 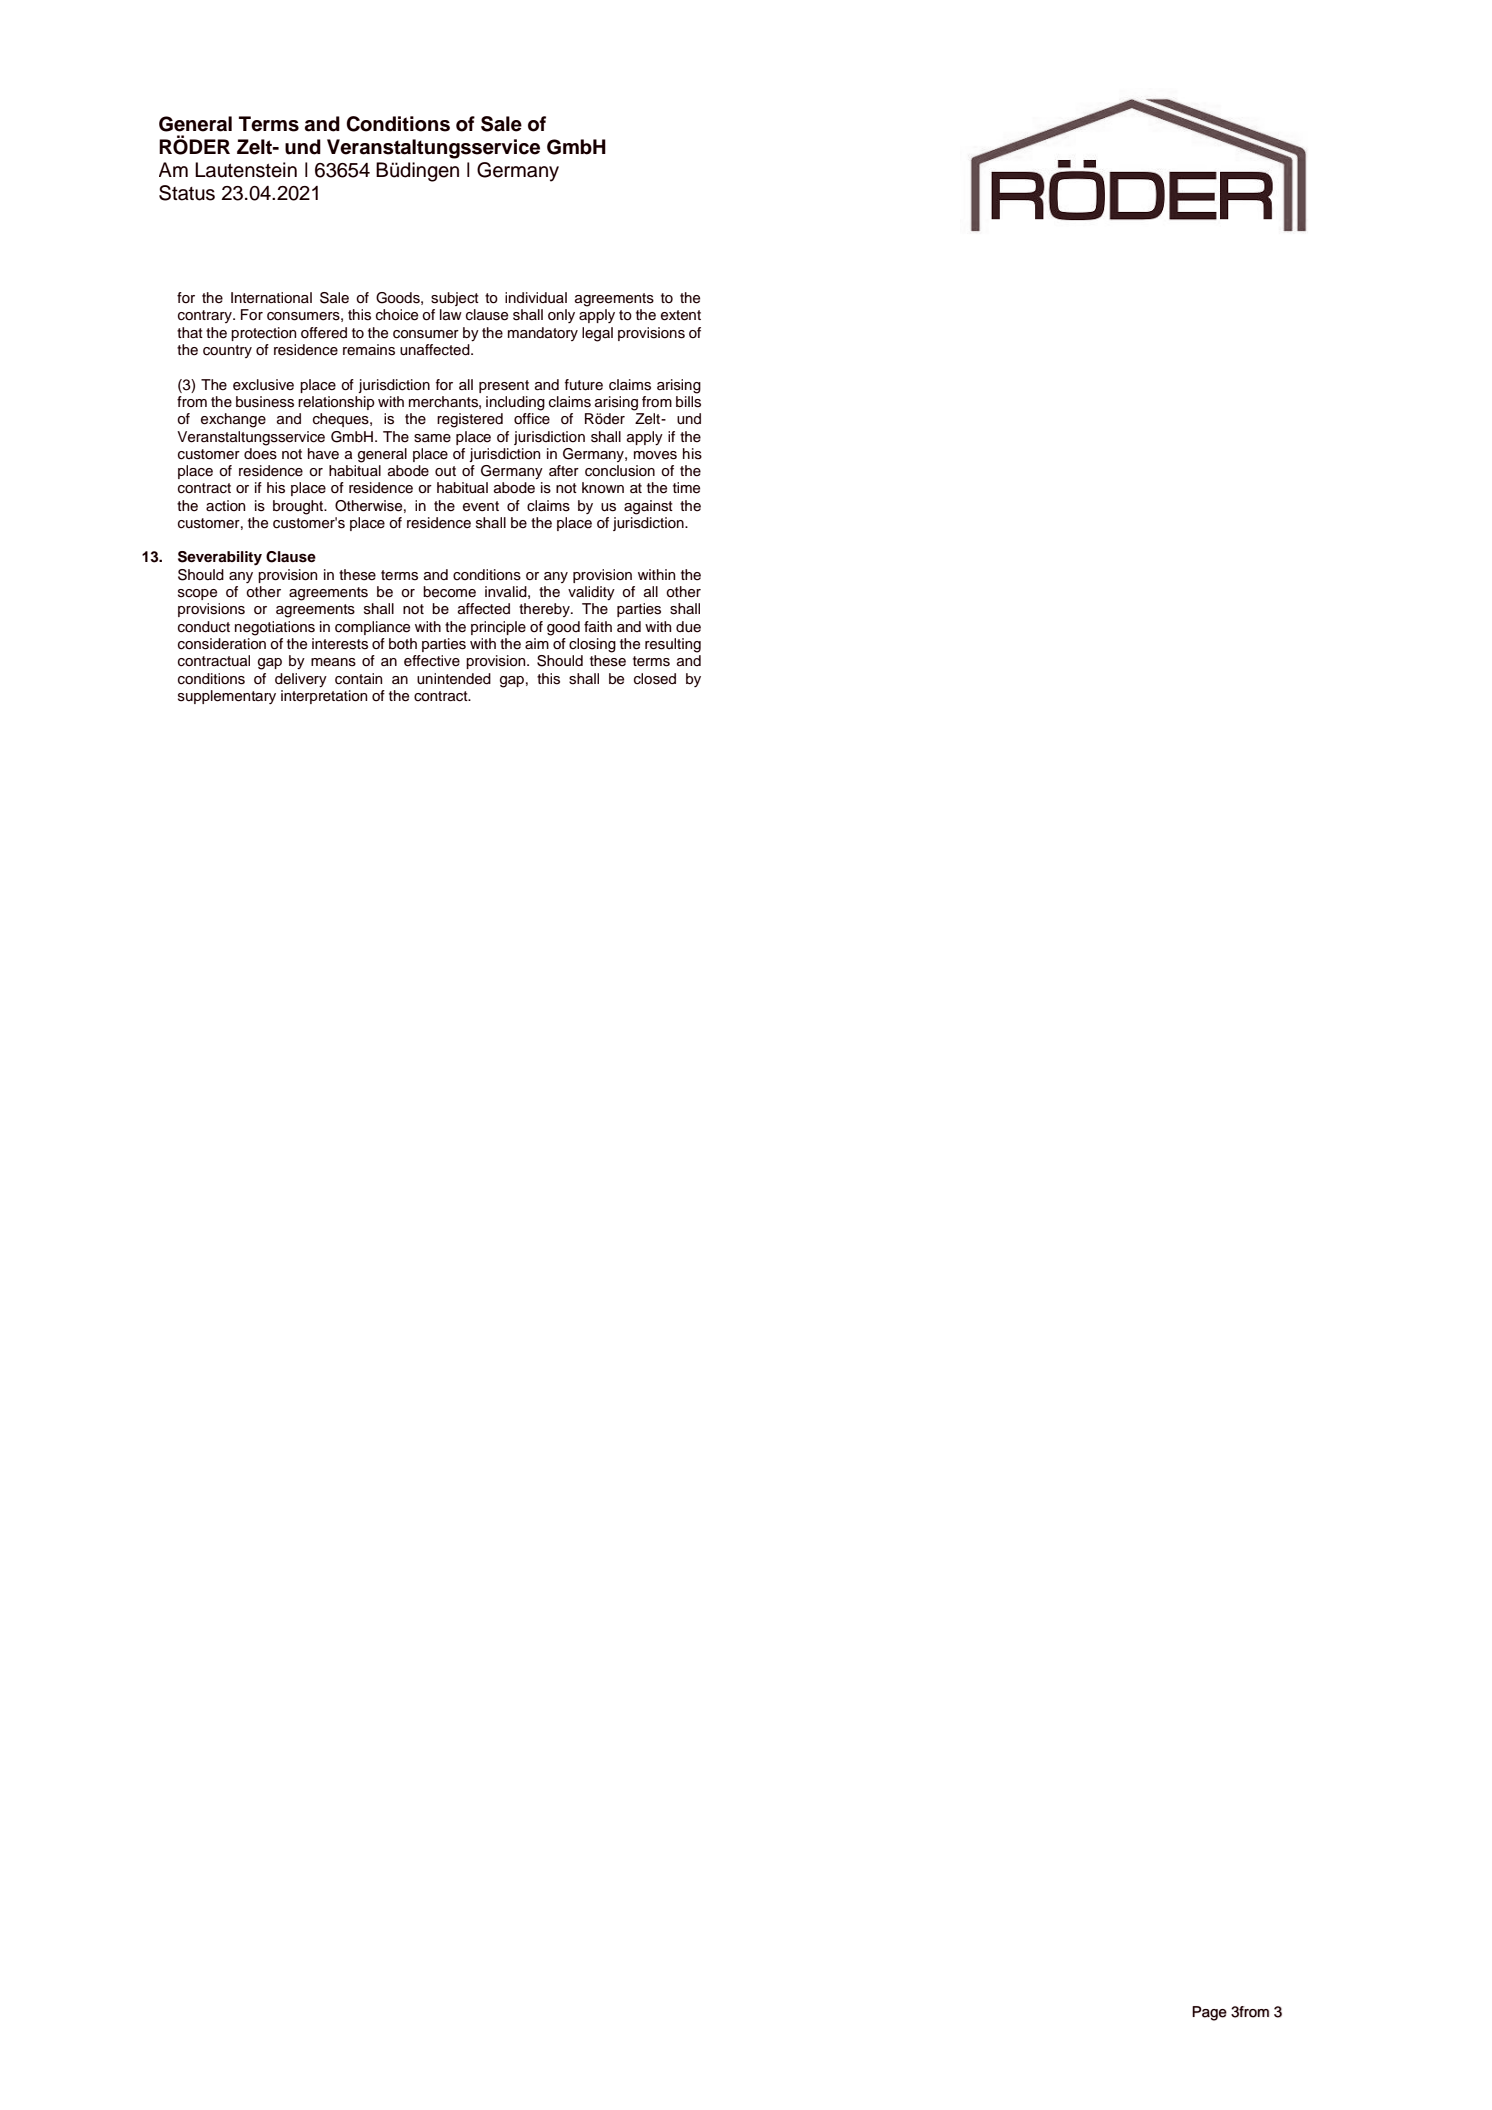 What do you see at coordinates (598, 627) in the screenshot?
I see `faith` at bounding box center [598, 627].
